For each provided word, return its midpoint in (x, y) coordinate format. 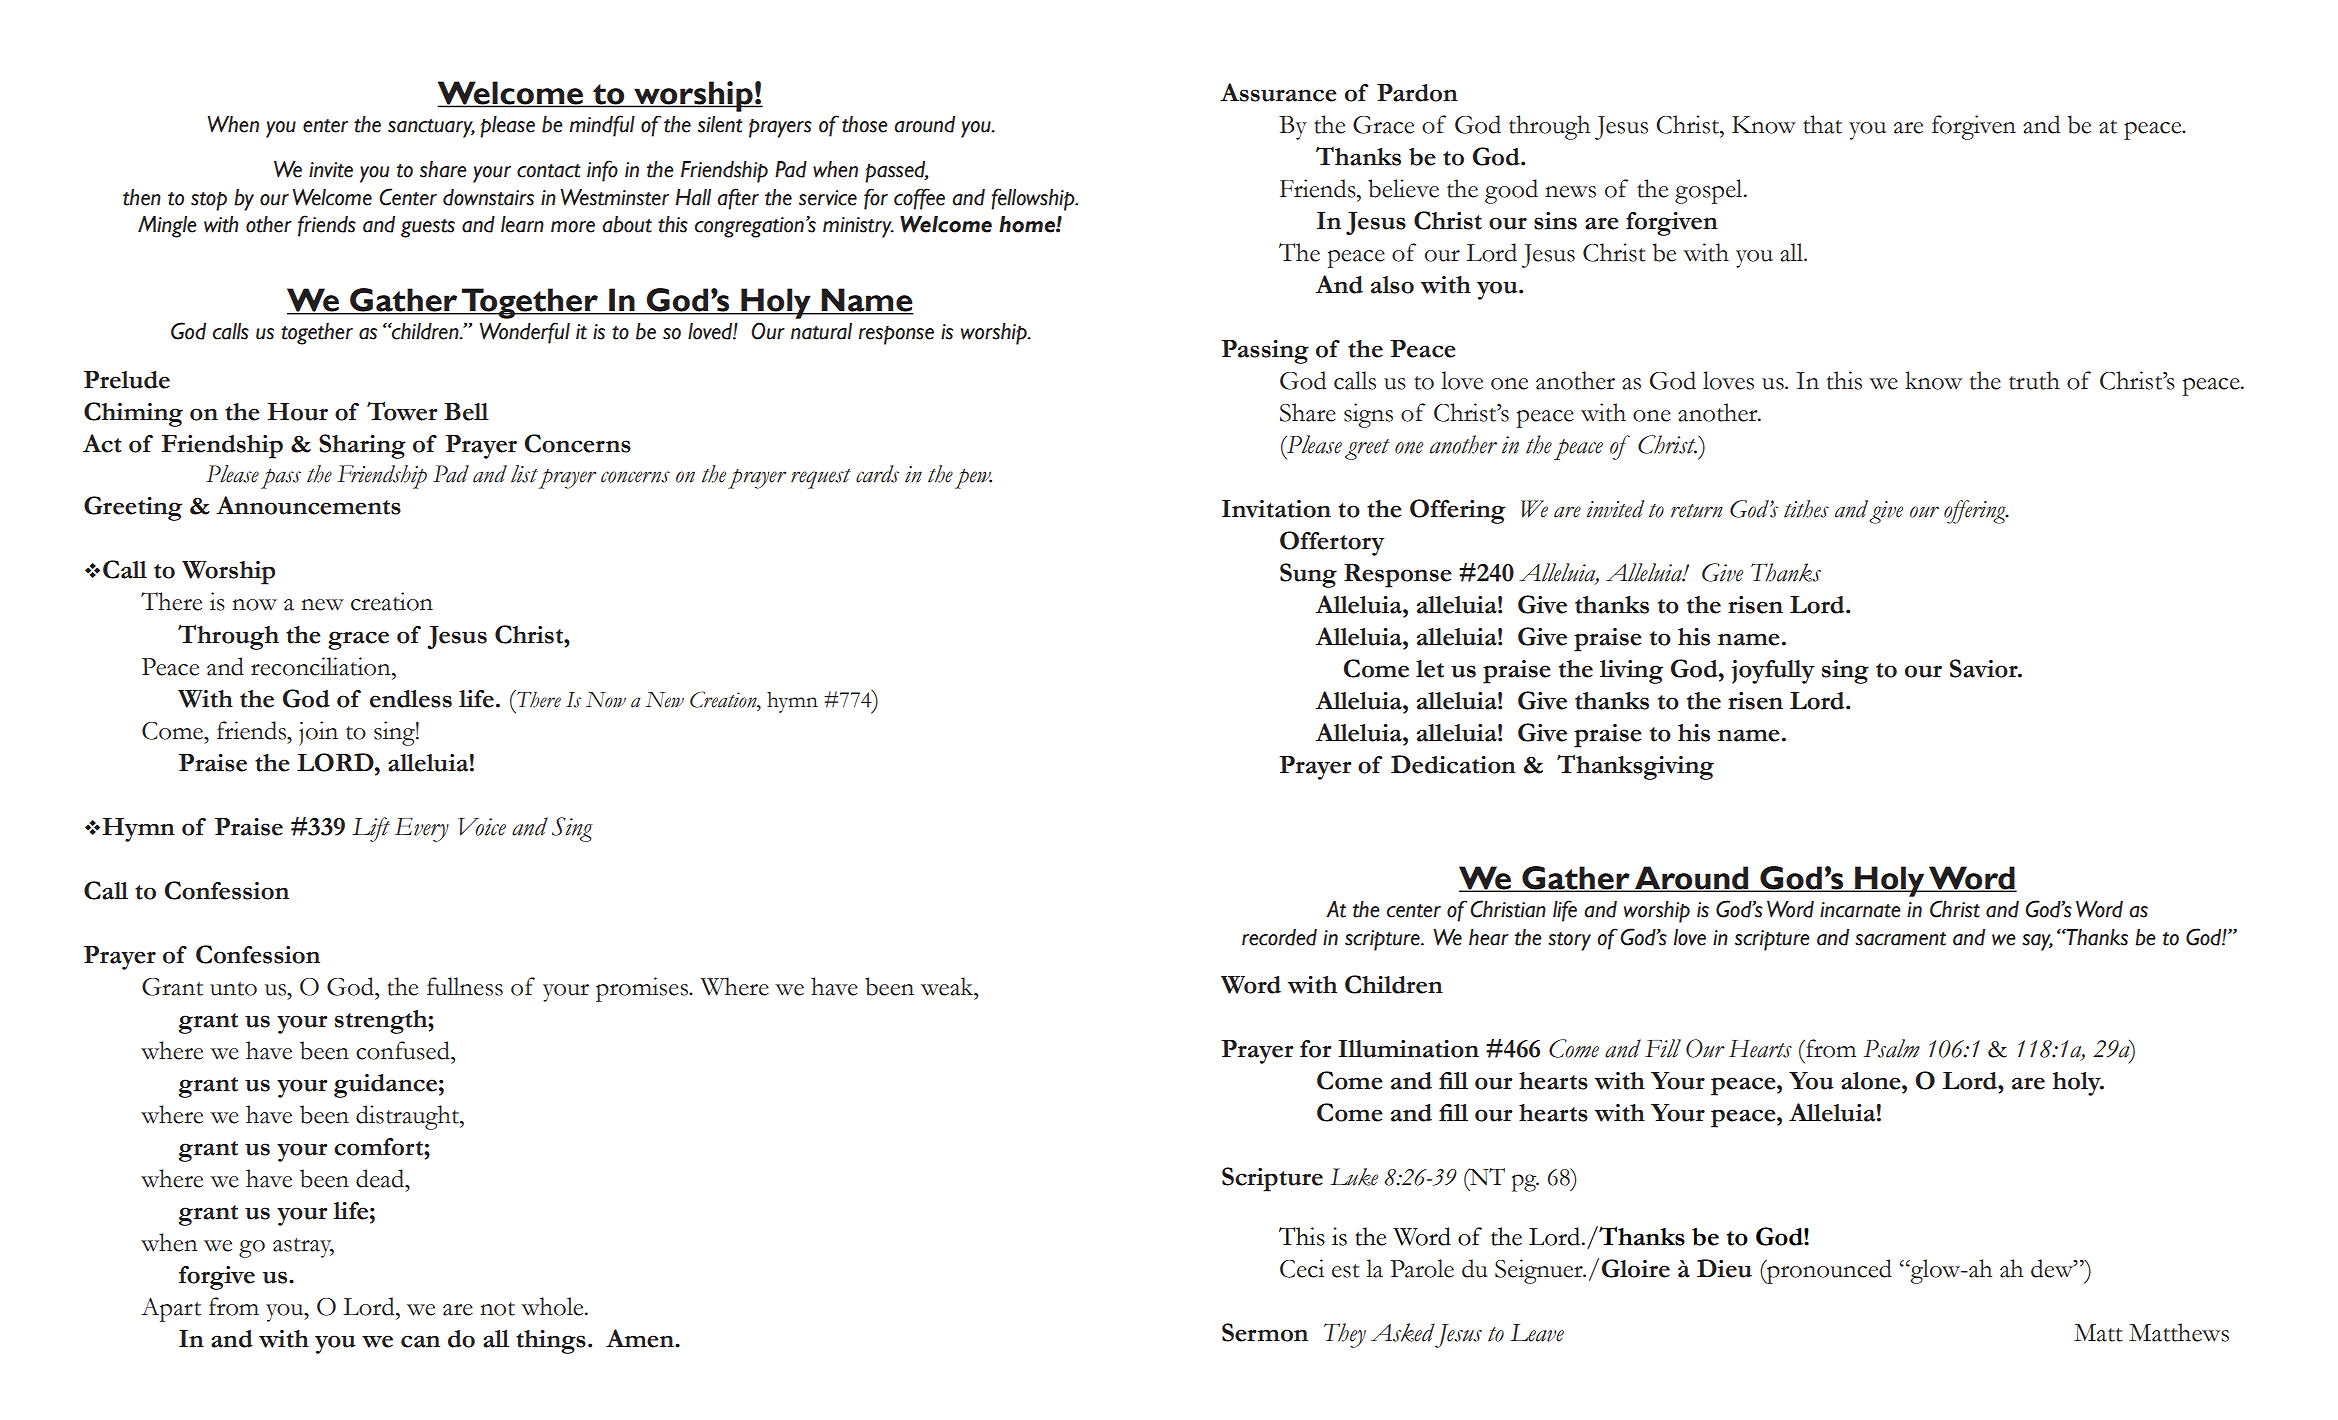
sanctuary (431, 128)
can (420, 1341)
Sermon (1265, 1332)
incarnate (1860, 910)
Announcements (308, 505)
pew (973, 479)
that (1822, 124)
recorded (1279, 937)
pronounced (1828, 1271)
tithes (1806, 509)
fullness (465, 986)
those (865, 124)
